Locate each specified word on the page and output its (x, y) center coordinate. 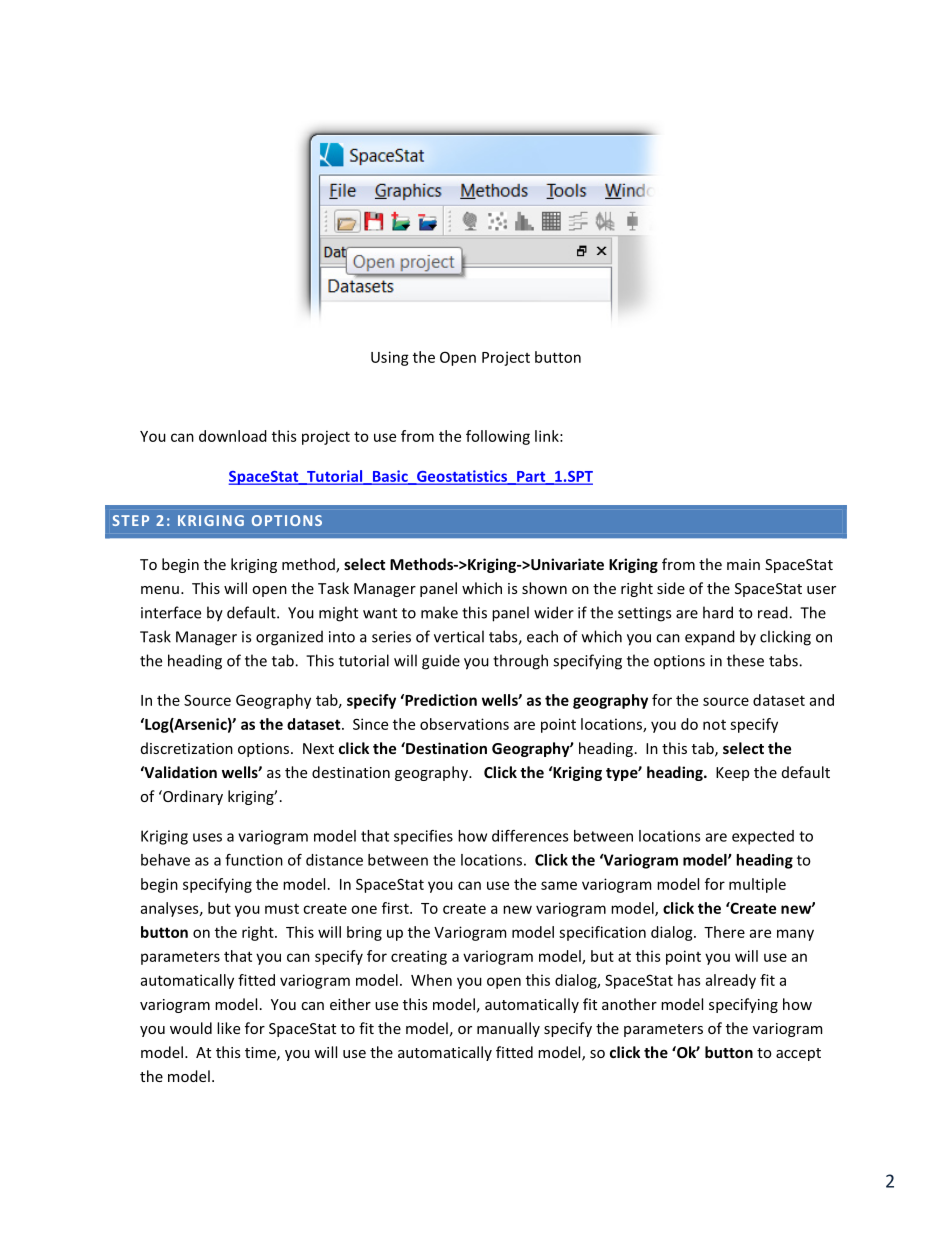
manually (508, 1029)
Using (390, 358)
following (498, 437)
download (233, 436)
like (228, 1028)
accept (798, 1054)
